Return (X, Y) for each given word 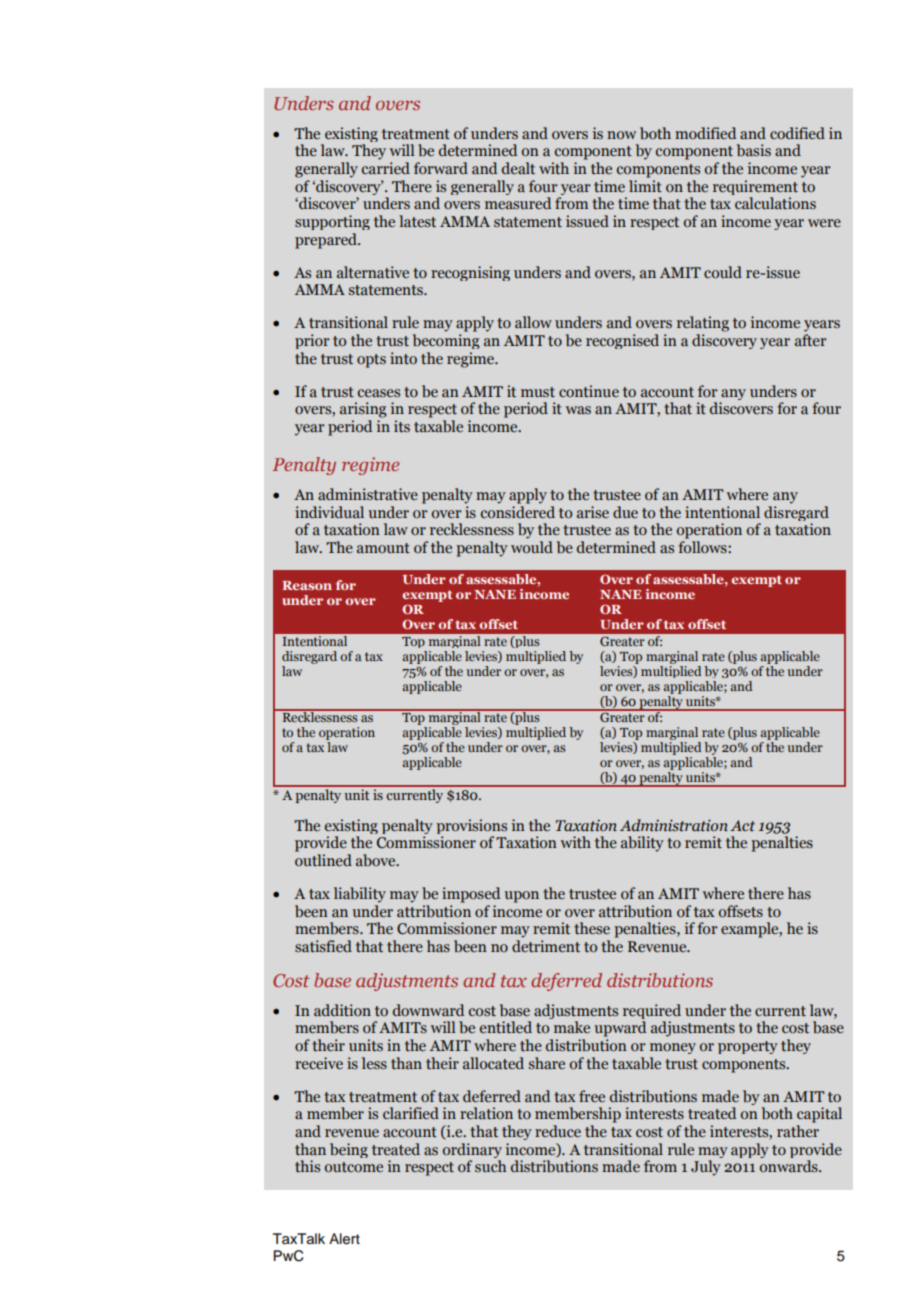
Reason (307, 585)
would (532, 547)
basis (754, 150)
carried (386, 168)
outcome (354, 1167)
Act (742, 826)
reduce (558, 1131)
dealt (518, 168)
